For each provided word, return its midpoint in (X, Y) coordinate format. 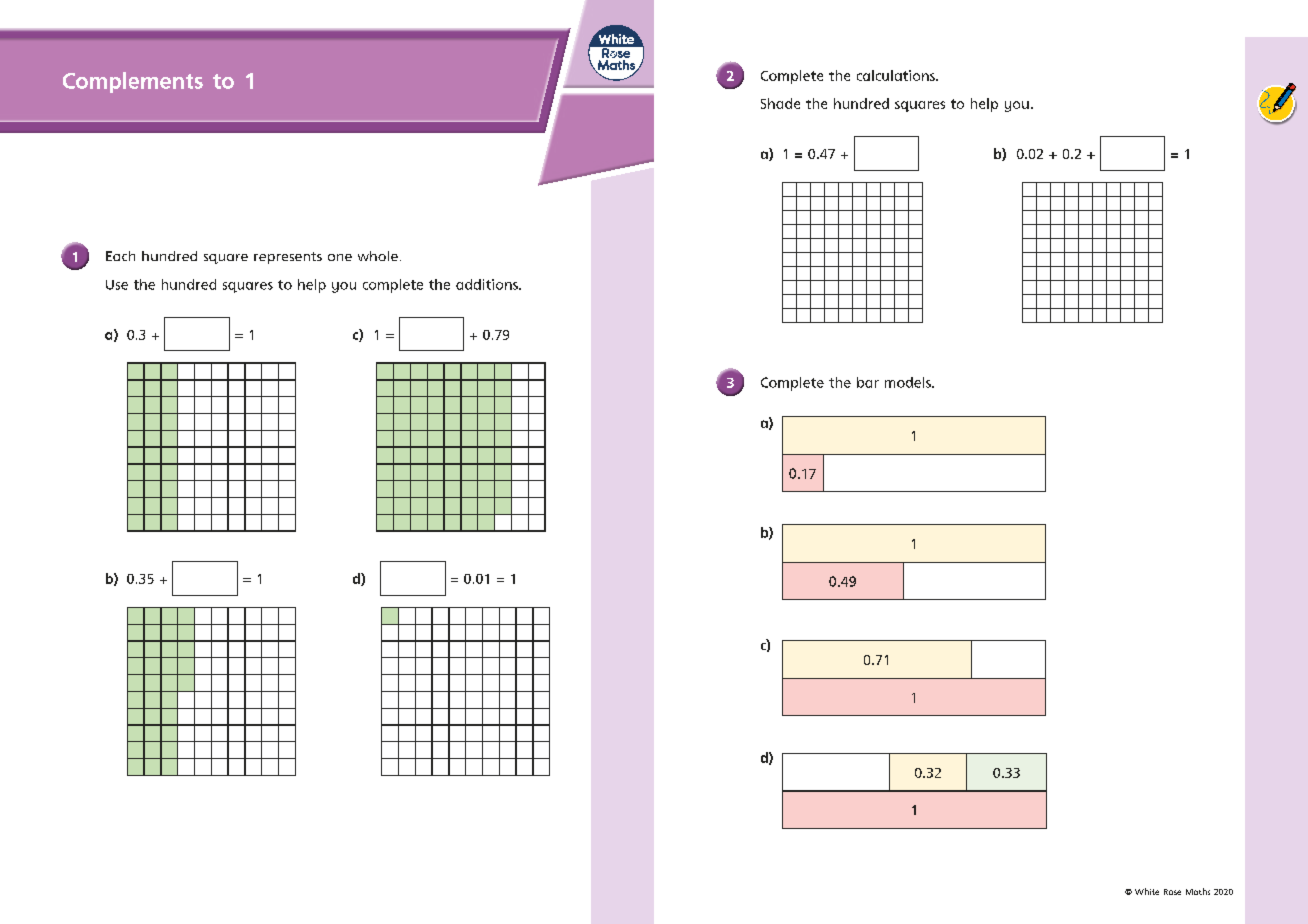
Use (117, 285)
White (1147, 891)
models (909, 382)
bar (868, 382)
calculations (897, 75)
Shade (780, 103)
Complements (133, 82)
